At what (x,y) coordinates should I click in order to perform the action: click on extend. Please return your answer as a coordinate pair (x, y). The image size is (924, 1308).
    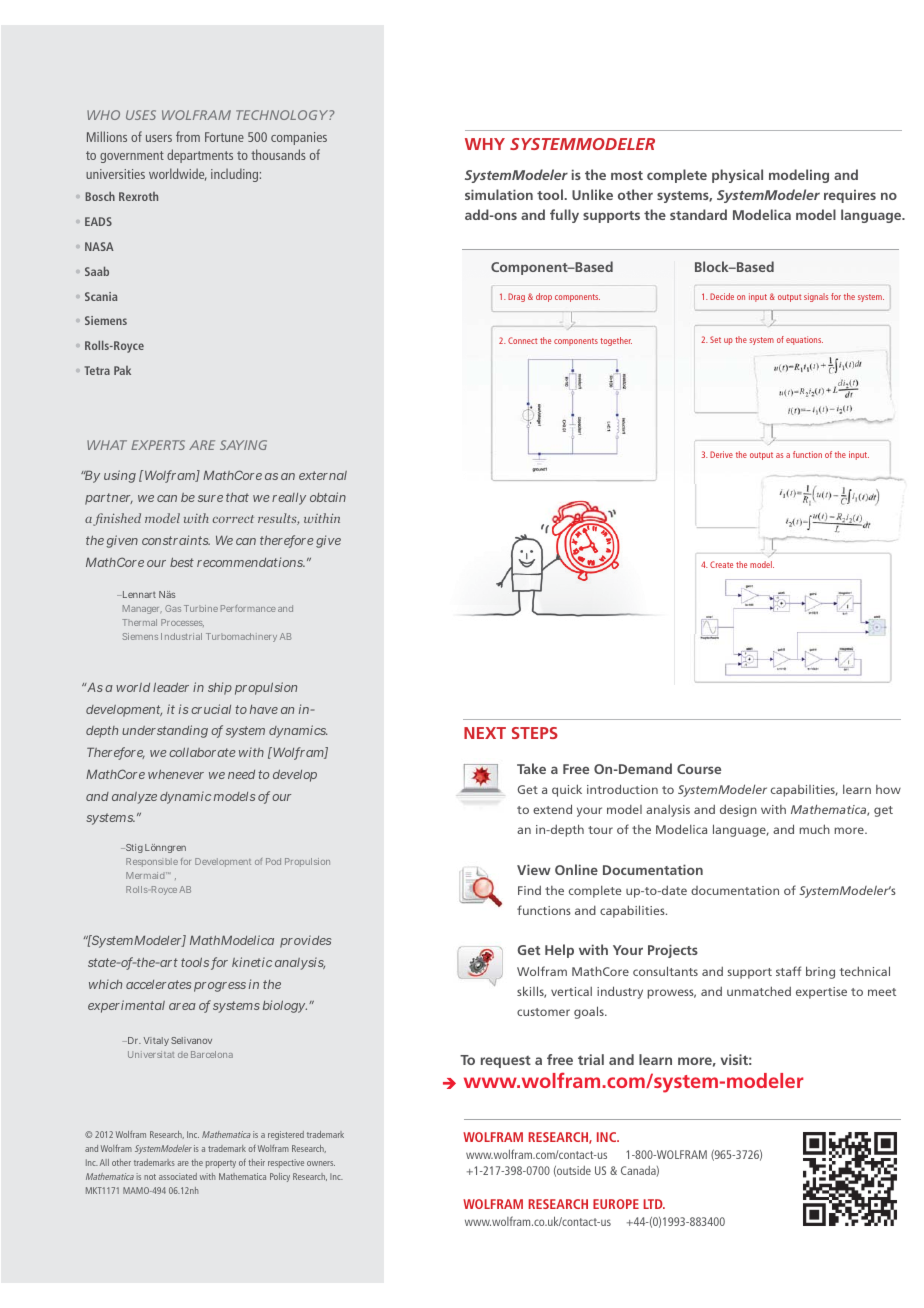
    Looking at the image, I should click on (552, 809).
